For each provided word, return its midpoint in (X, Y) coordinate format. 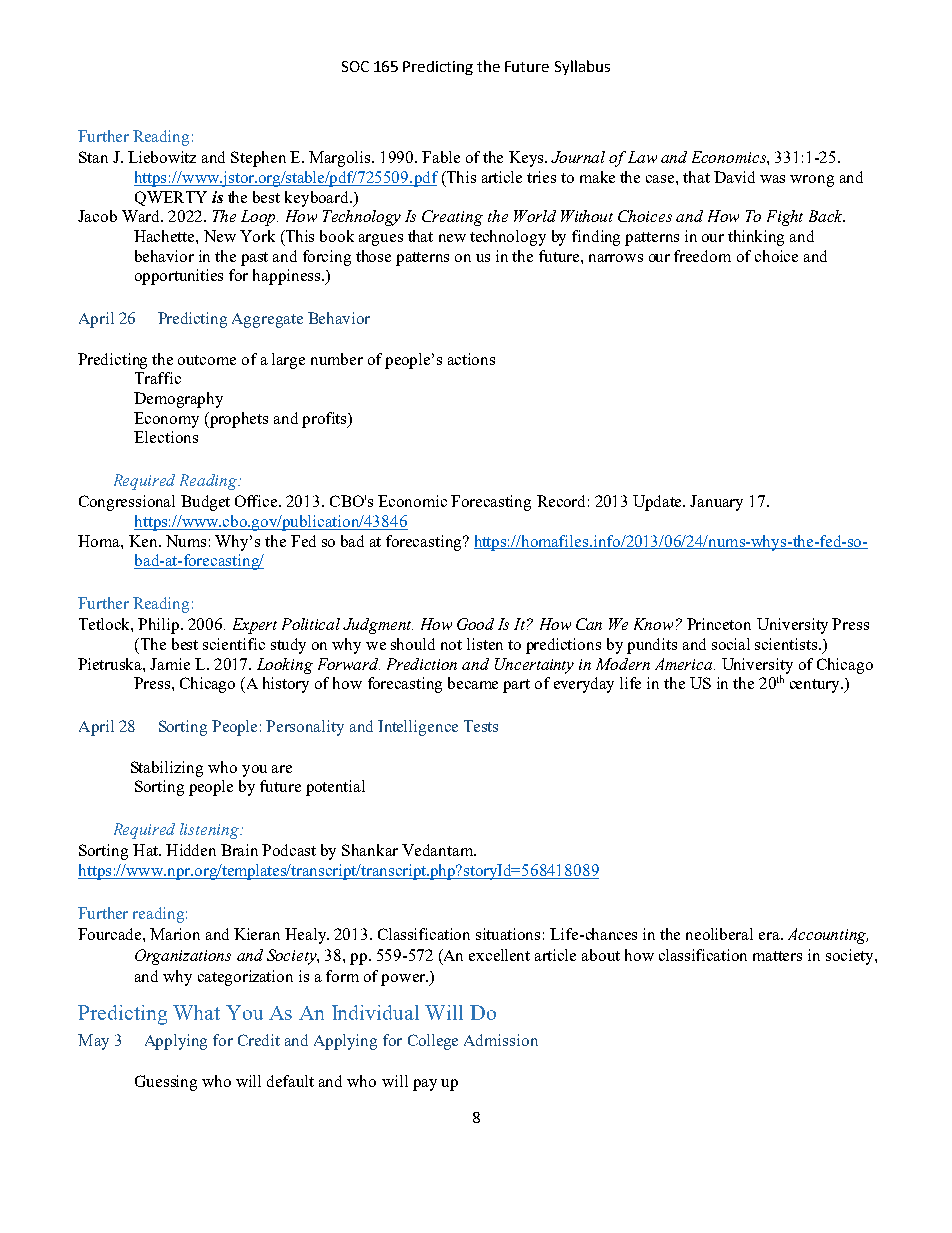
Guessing (166, 1083)
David (734, 177)
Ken (144, 541)
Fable (441, 157)
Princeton (719, 624)
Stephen (258, 159)
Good (475, 624)
